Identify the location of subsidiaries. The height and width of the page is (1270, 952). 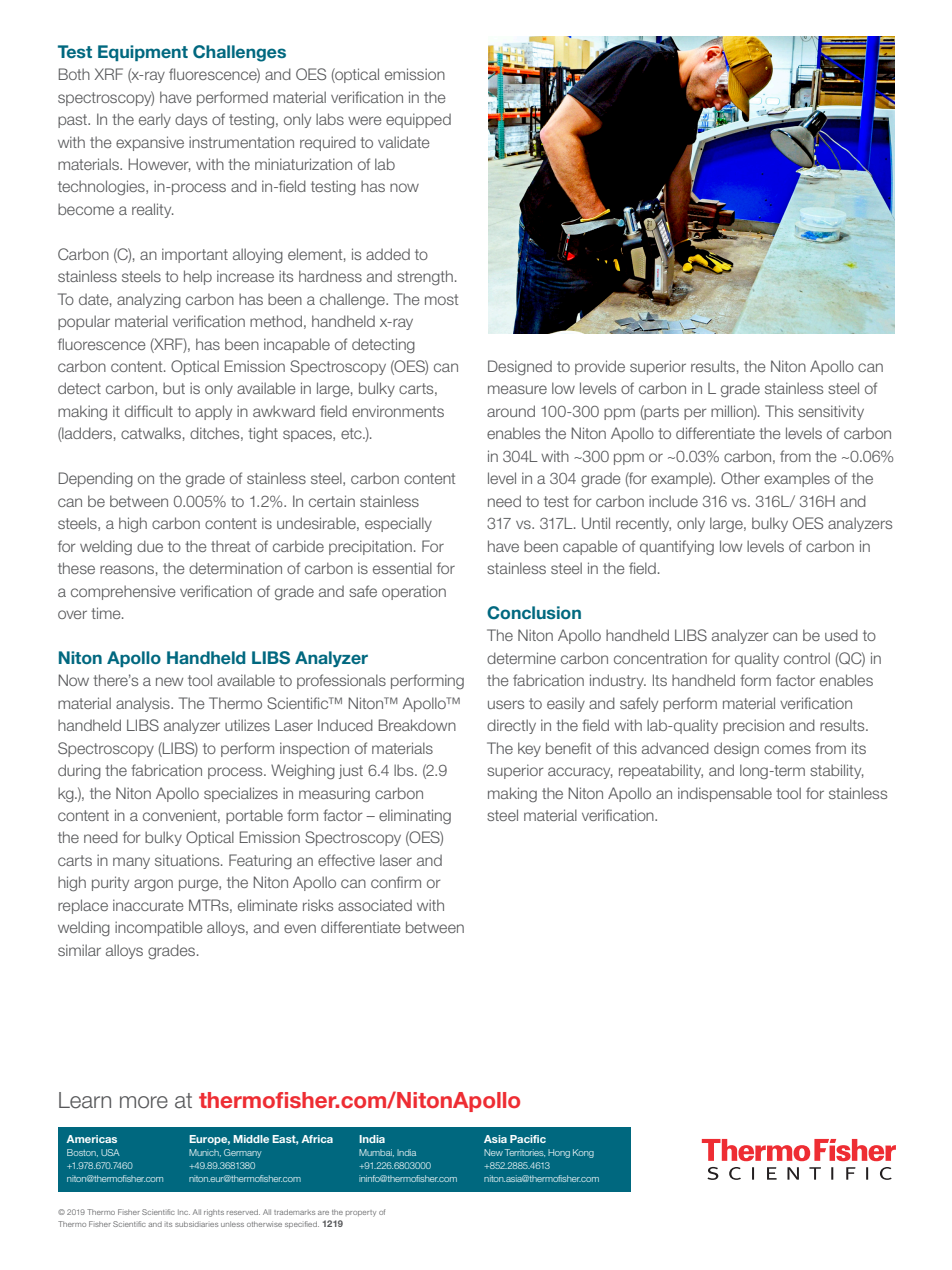
(196, 1224).
